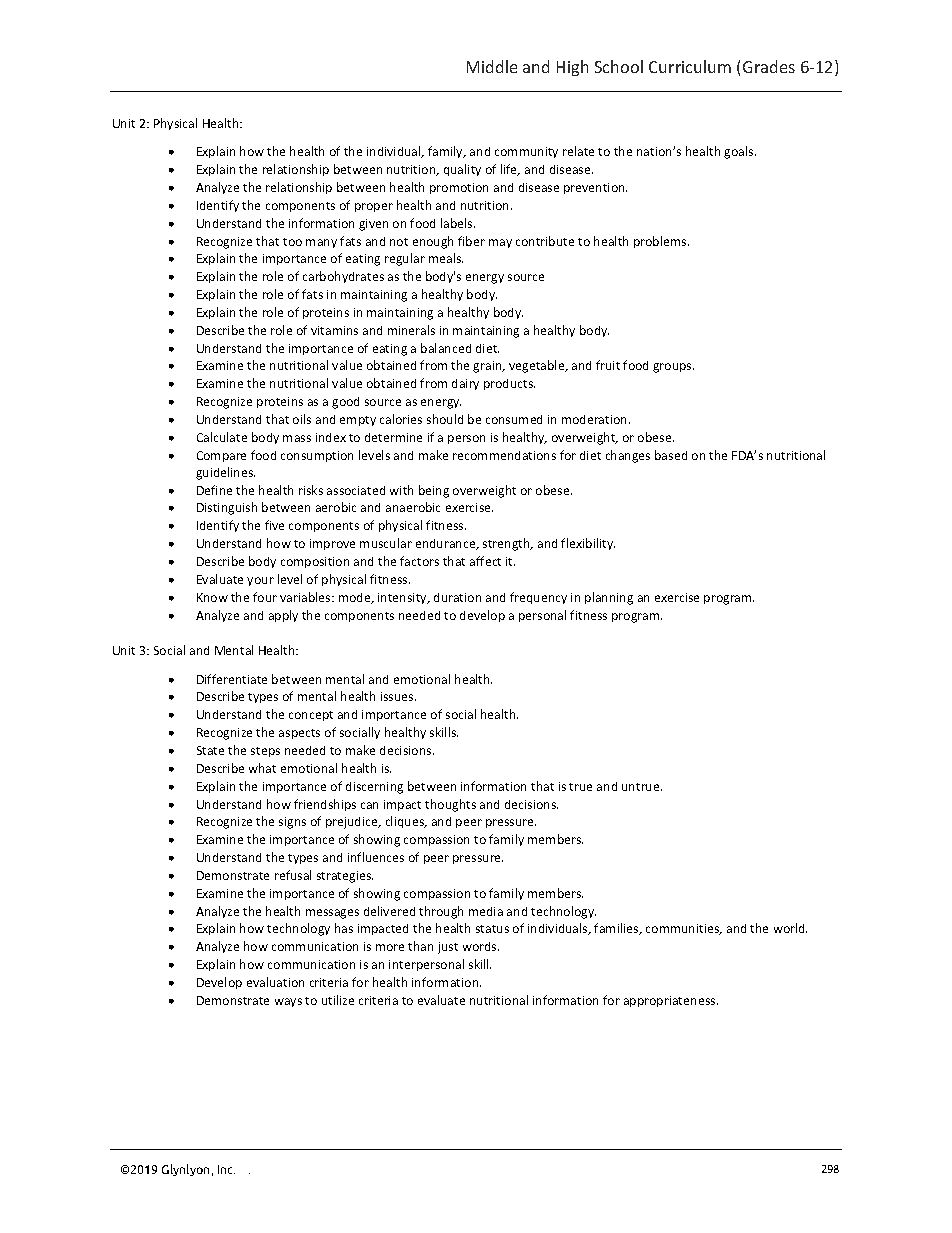  What do you see at coordinates (283, 616) in the screenshot?
I see `apply` at bounding box center [283, 616].
